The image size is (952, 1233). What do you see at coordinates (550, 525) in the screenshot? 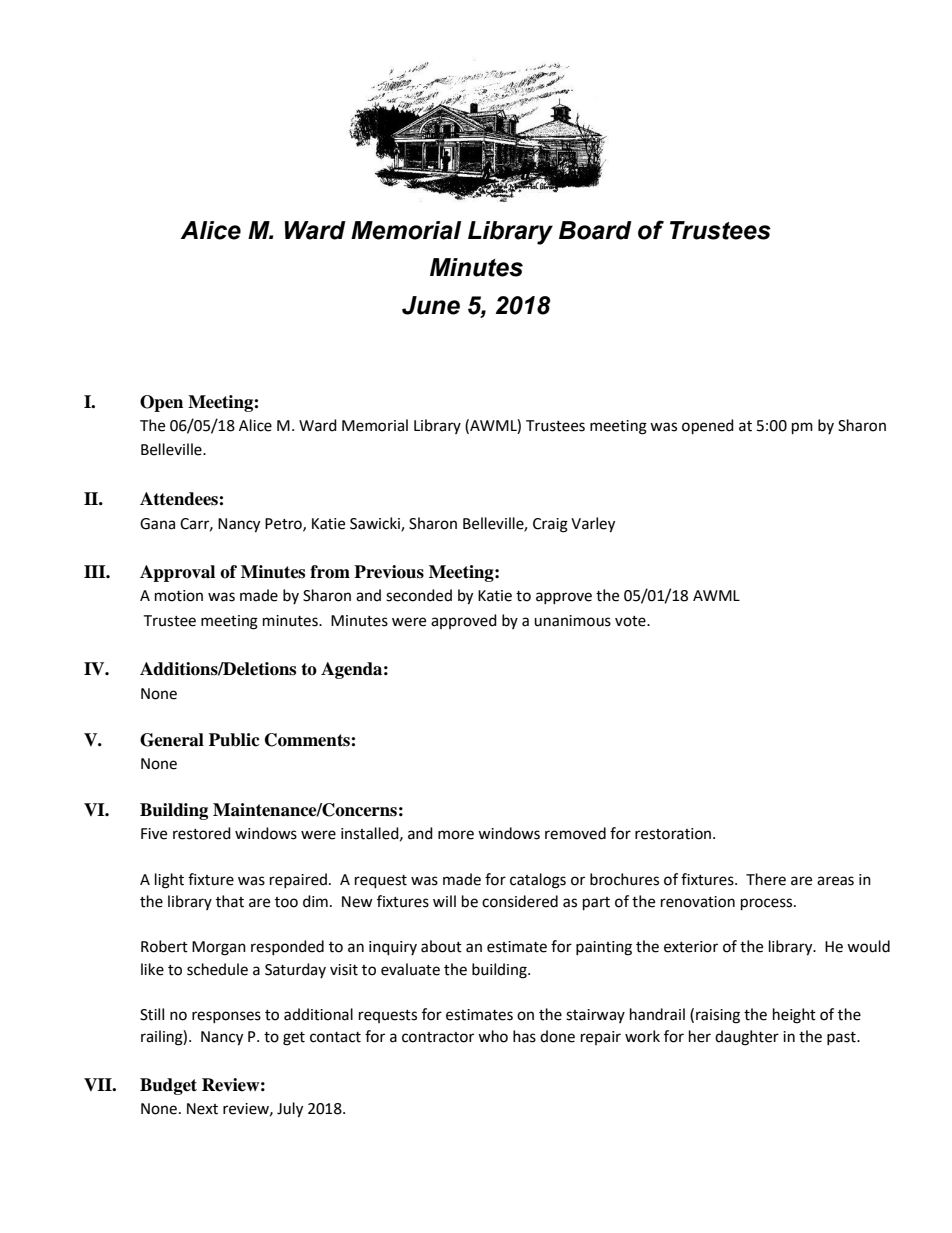
I see `Craig` at bounding box center [550, 525].
